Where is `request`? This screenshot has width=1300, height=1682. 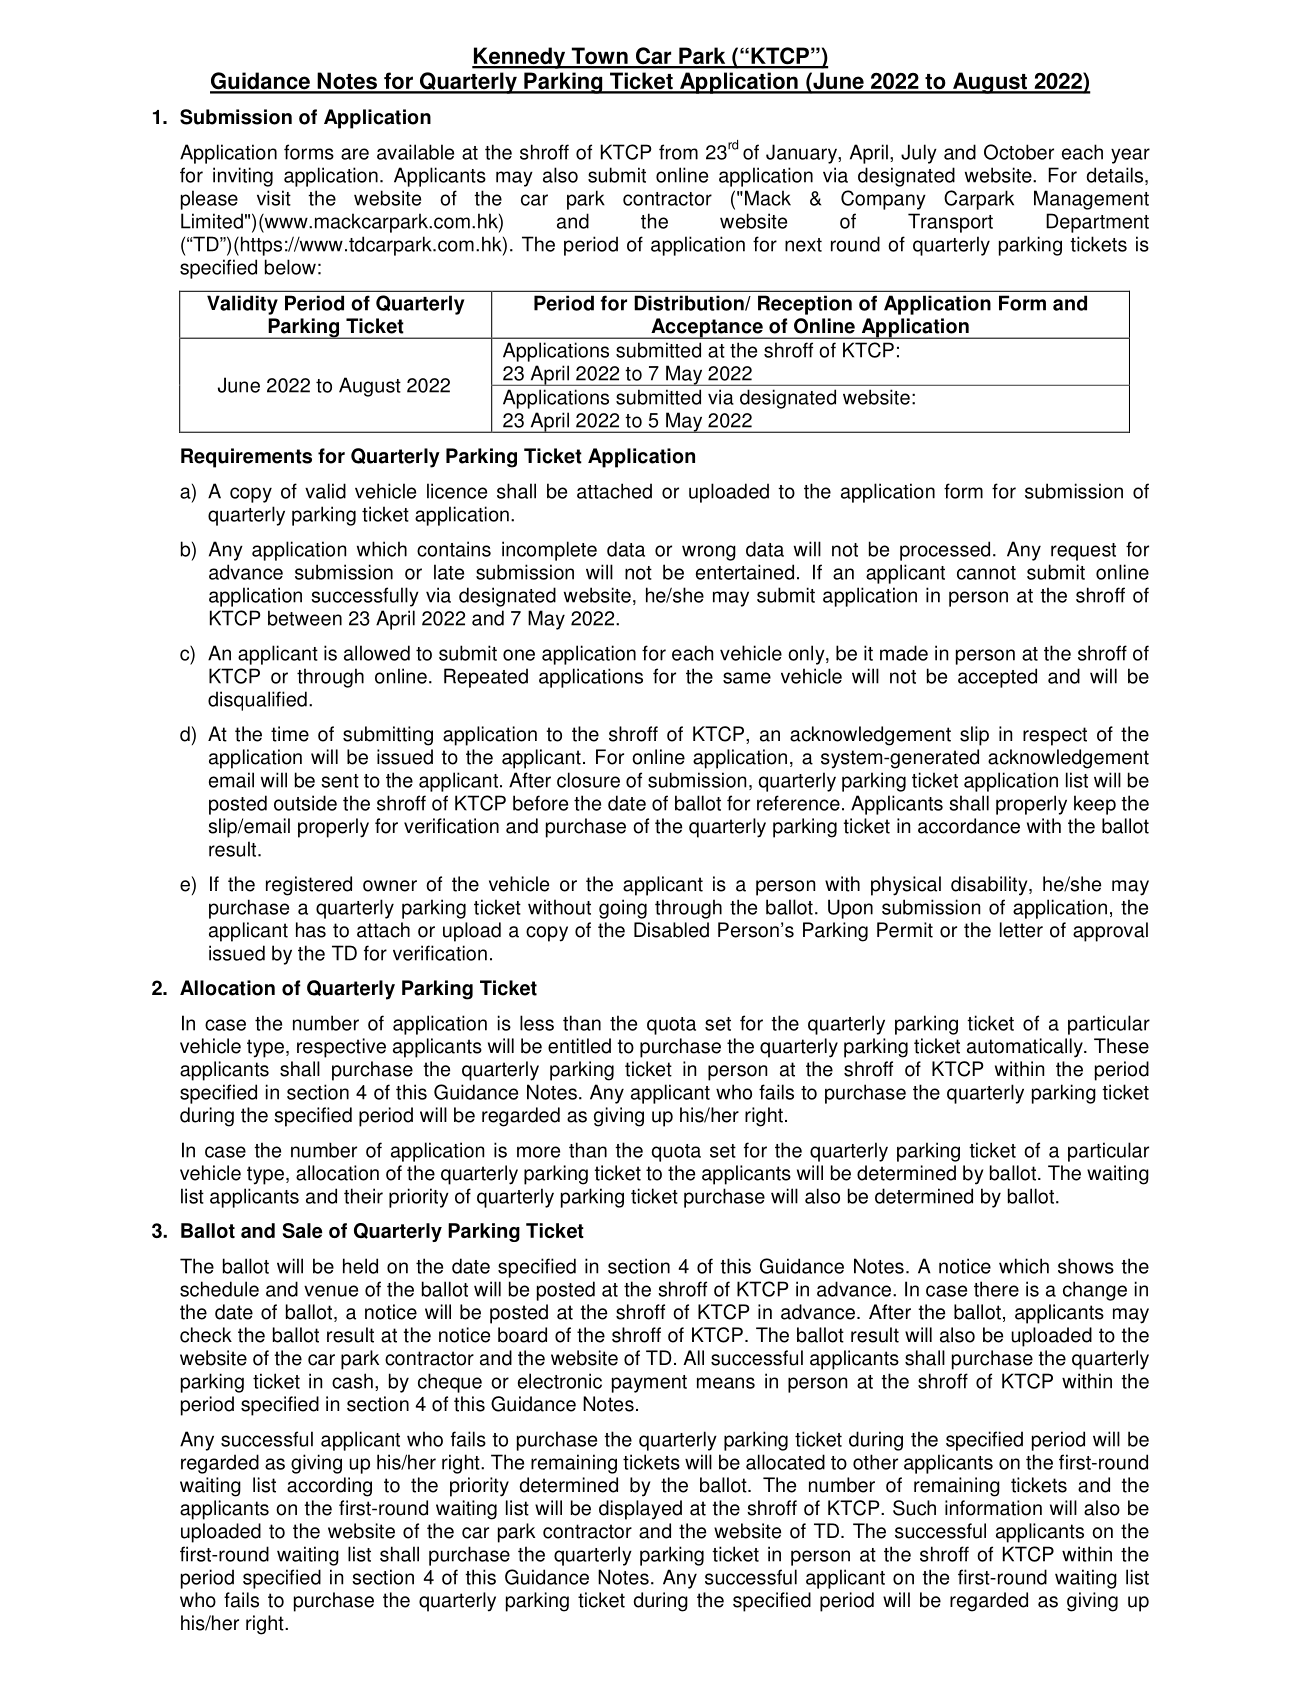 request is located at coordinates (1083, 552).
